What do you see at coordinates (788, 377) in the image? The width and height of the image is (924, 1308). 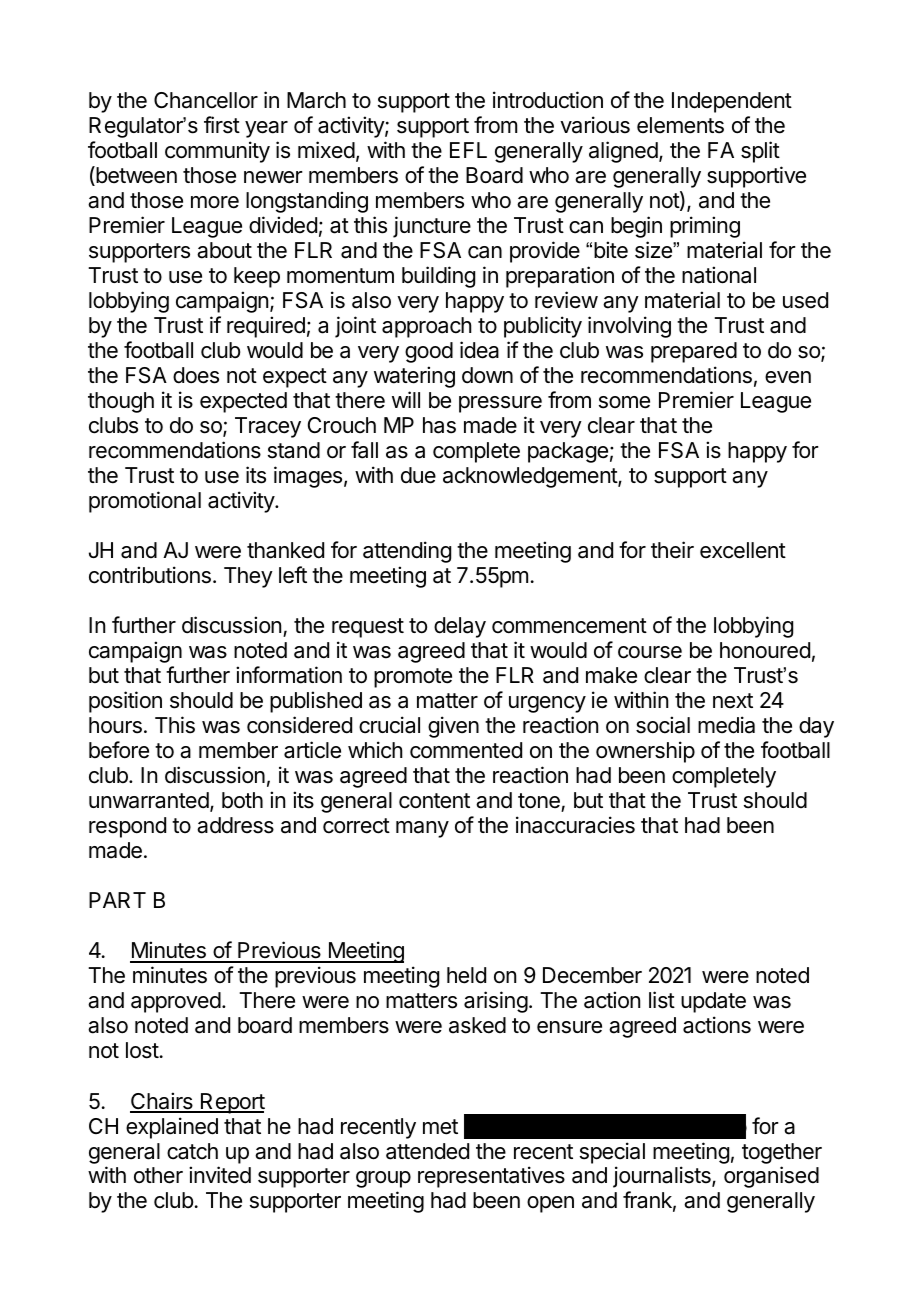 I see `even` at bounding box center [788, 377].
